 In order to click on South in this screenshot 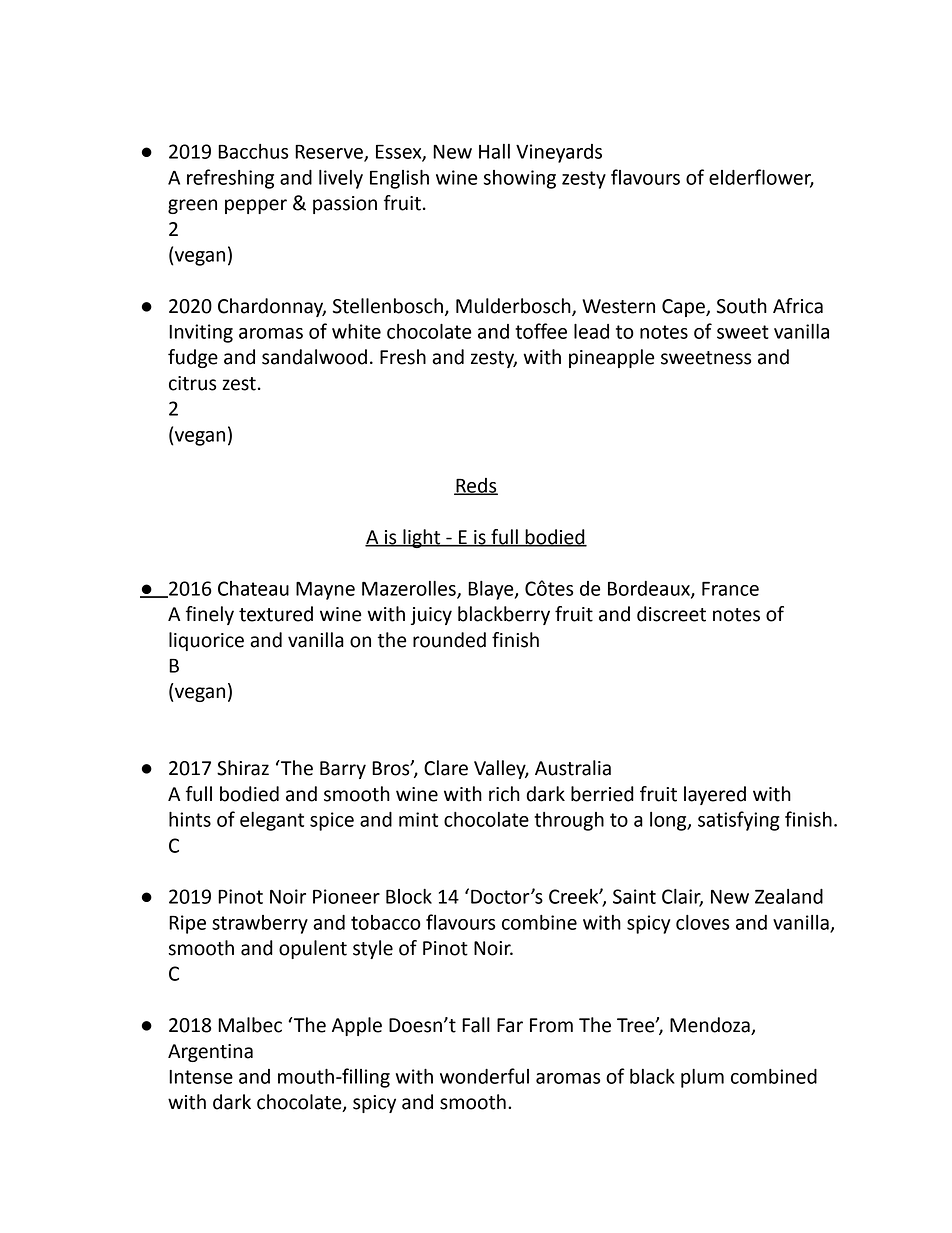, I will do `click(742, 306)`.
